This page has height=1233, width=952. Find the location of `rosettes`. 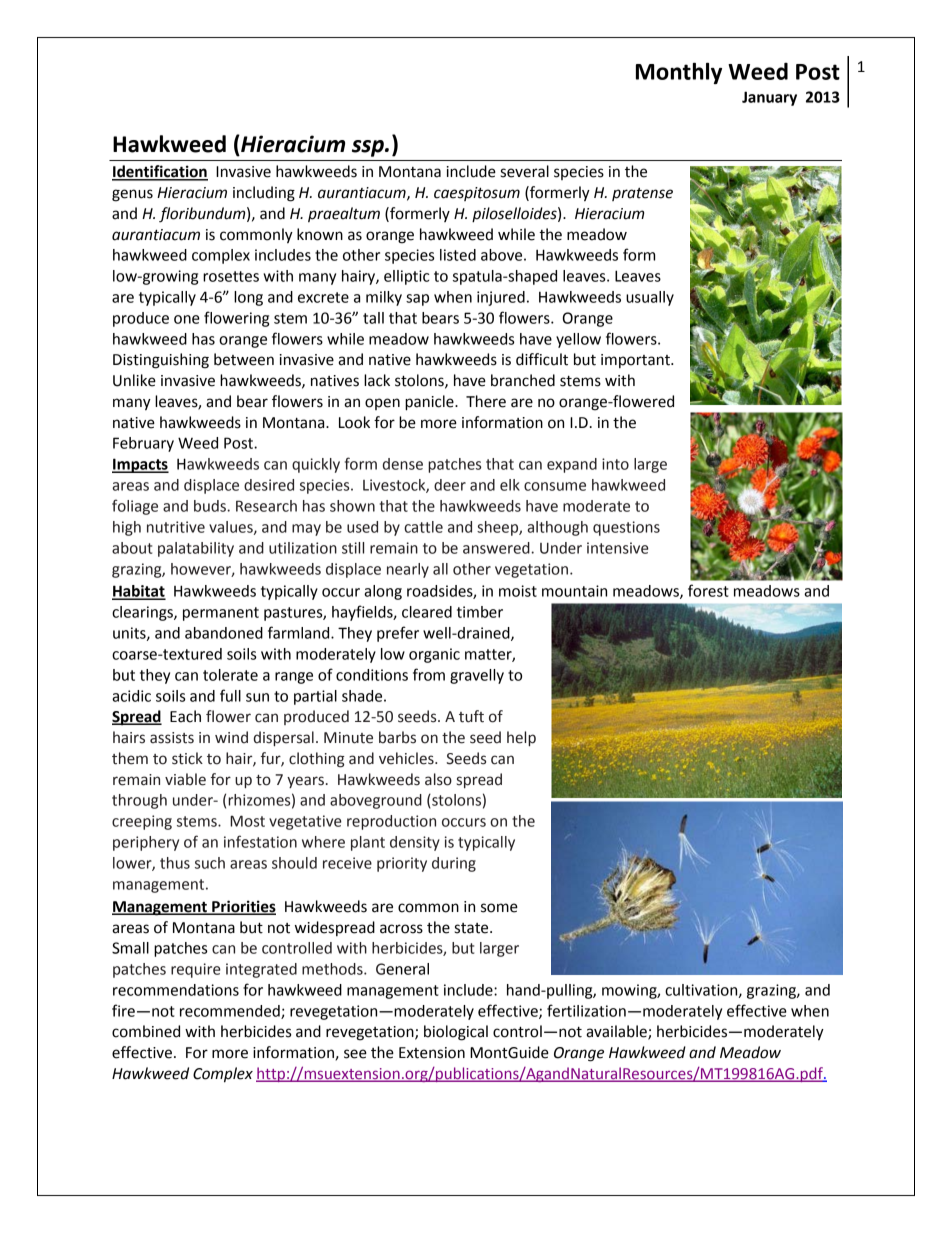

rosettes is located at coordinates (231, 276).
